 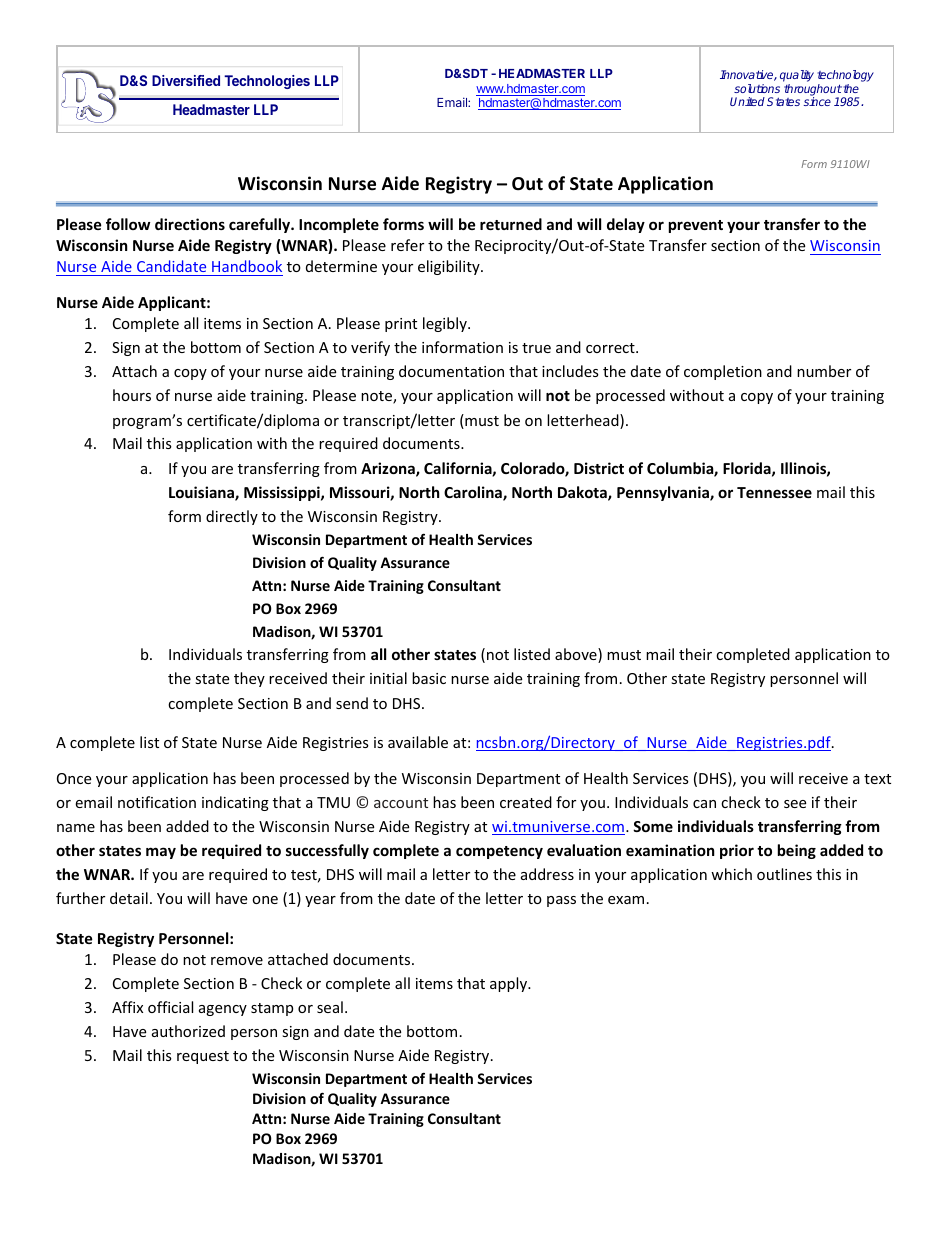 What do you see at coordinates (451, 371) in the screenshot?
I see `documentation` at bounding box center [451, 371].
